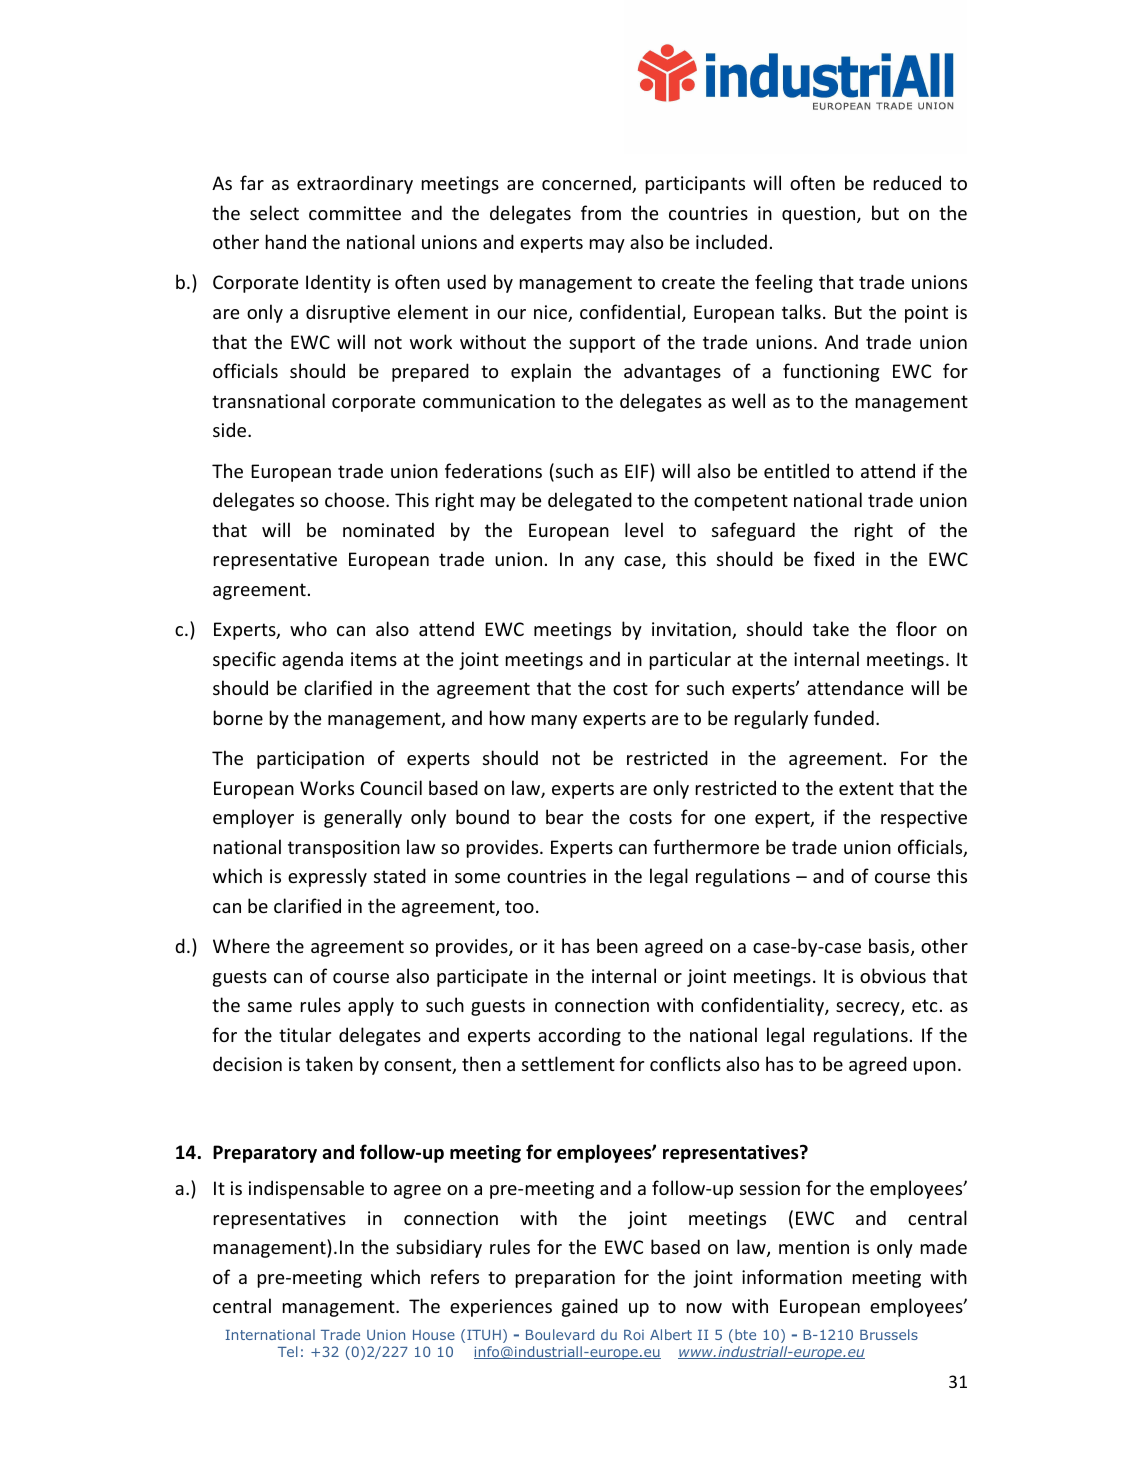 Image resolution: width=1144 pixels, height=1480 pixels. What do you see at coordinates (820, 215) in the image?
I see `question` at bounding box center [820, 215].
